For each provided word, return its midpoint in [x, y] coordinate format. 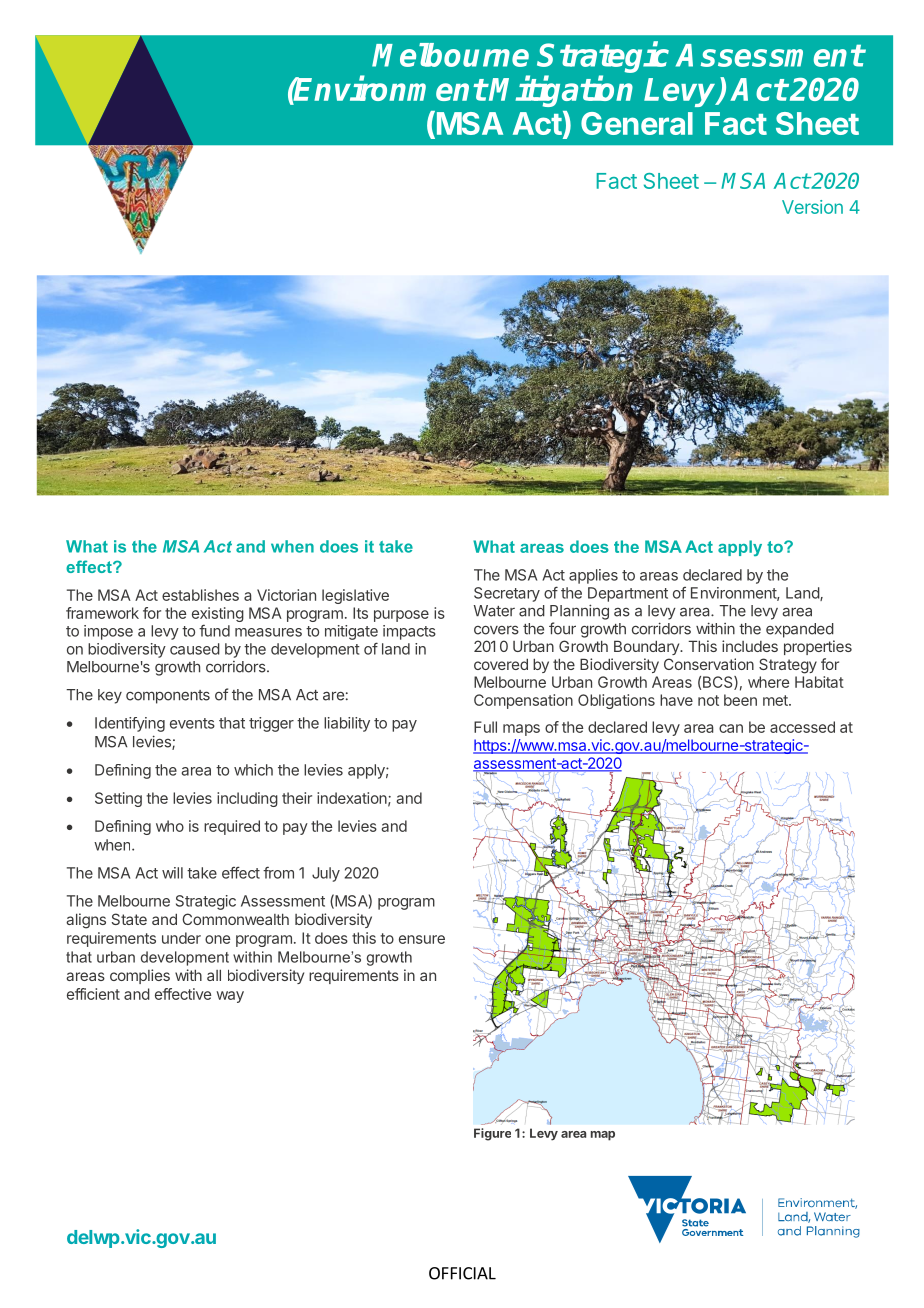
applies [593, 576]
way [230, 997]
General [637, 123]
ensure [422, 939]
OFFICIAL [462, 1273]
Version [812, 207]
